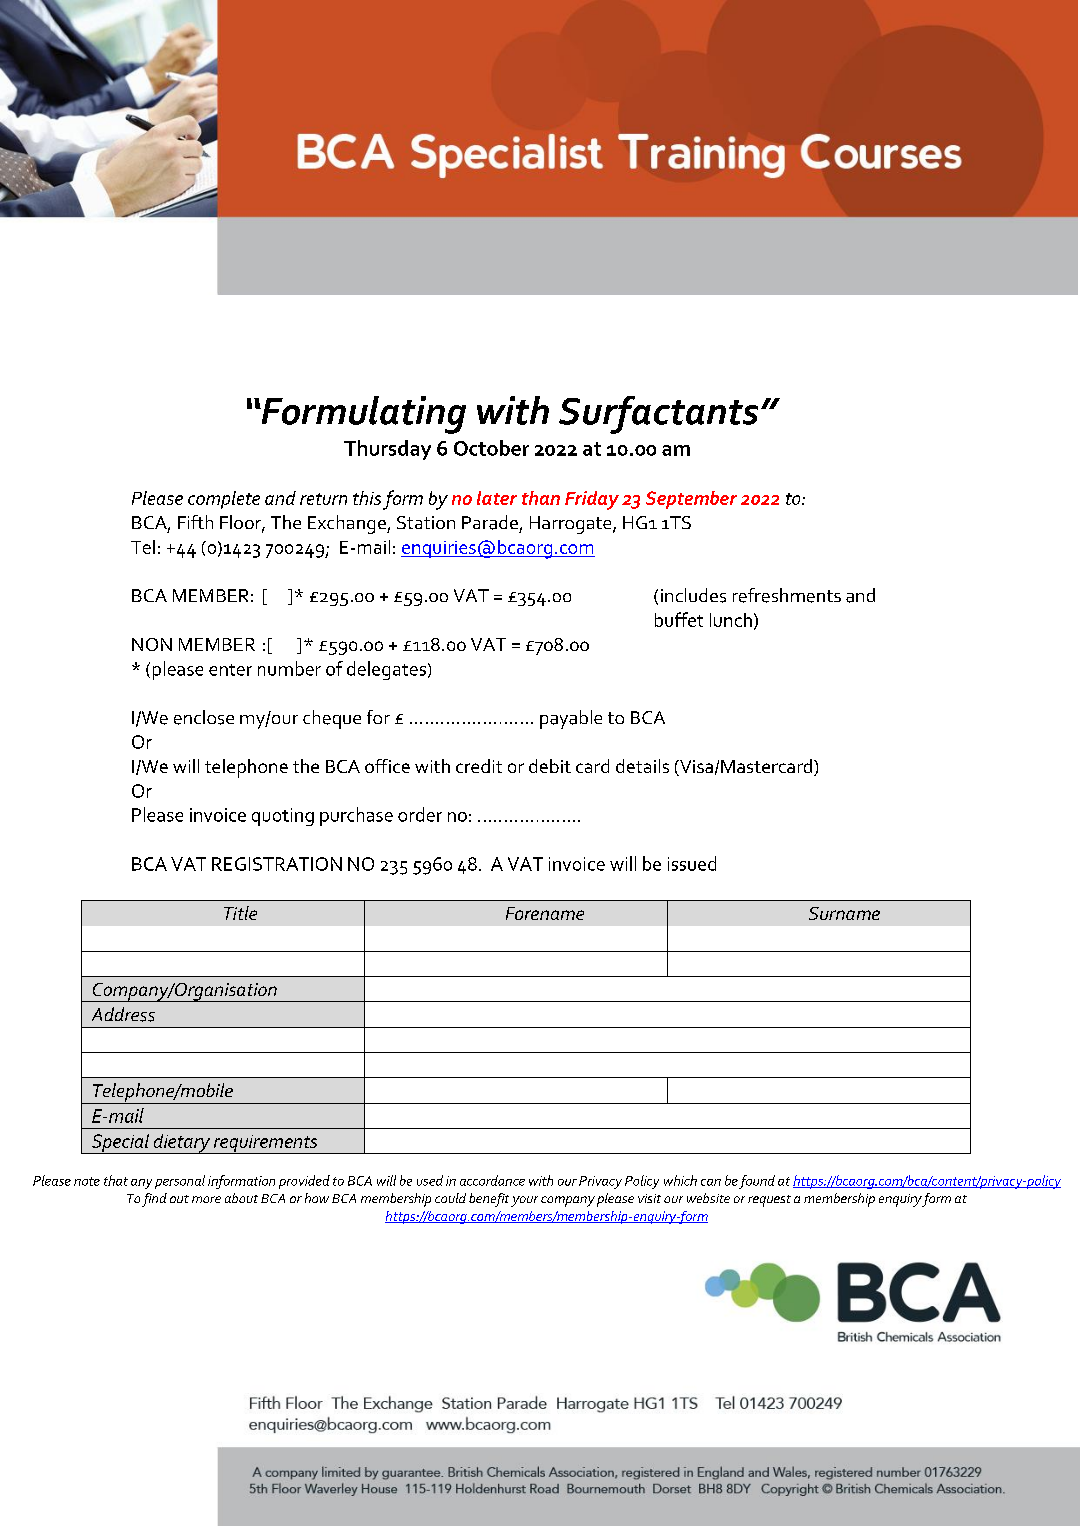 The width and height of the page is (1080, 1528). Describe the element at coordinates (692, 863) in the page. I see `issued` at that location.
